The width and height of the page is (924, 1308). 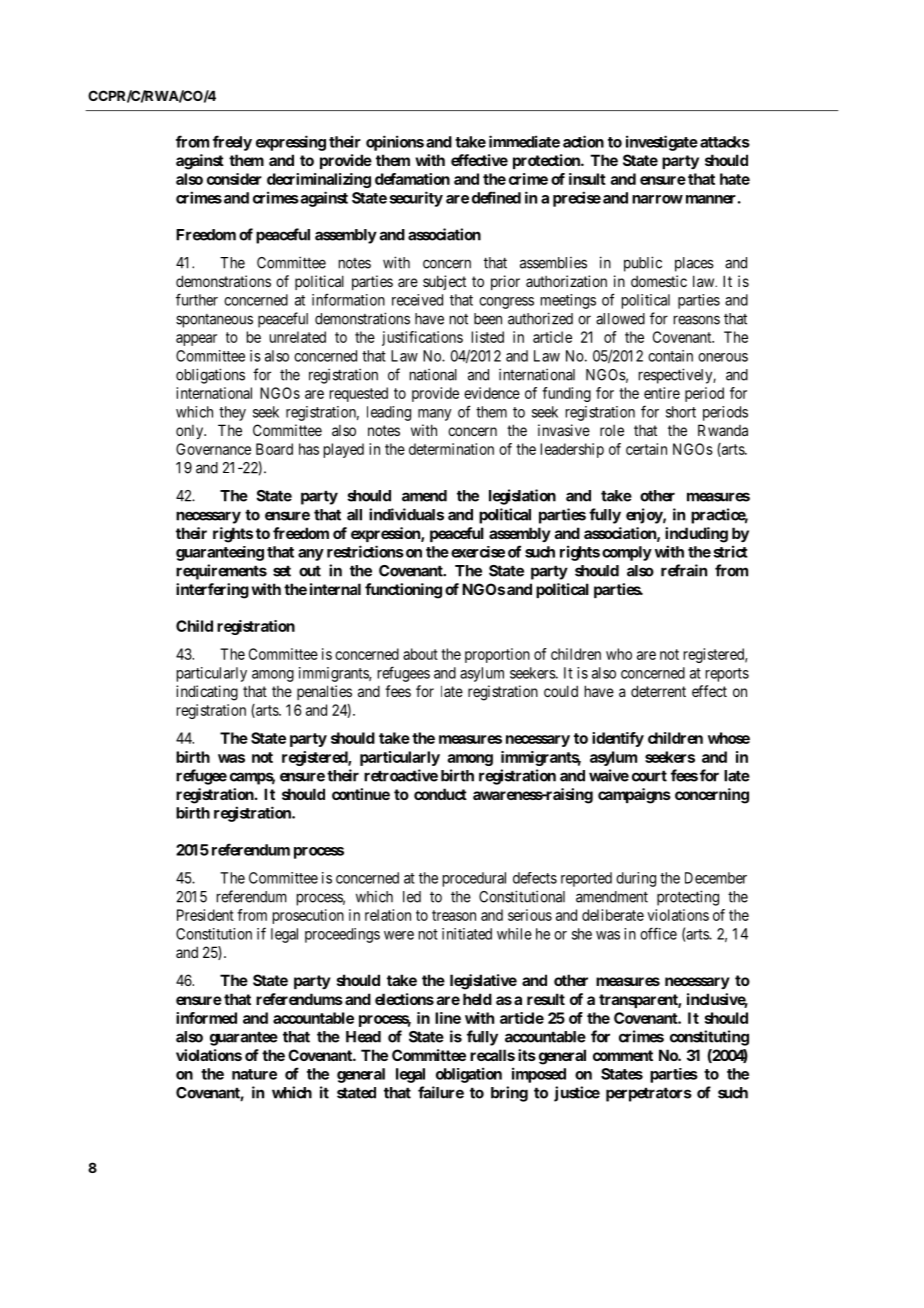 I want to click on set, so click(x=282, y=571).
